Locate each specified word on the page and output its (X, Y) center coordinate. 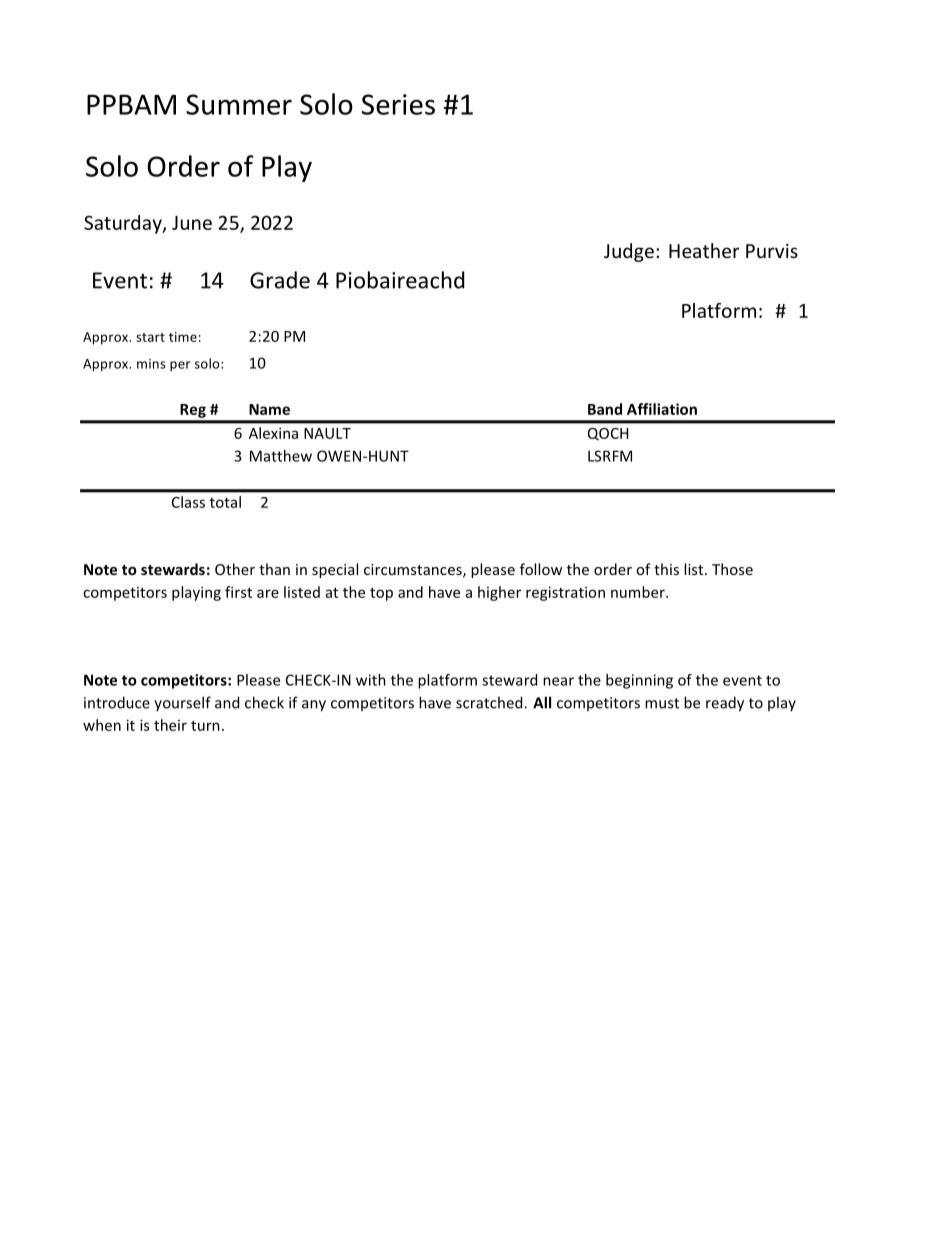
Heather (704, 250)
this (666, 569)
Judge (629, 252)
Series (398, 104)
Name (269, 409)
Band (605, 409)
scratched (490, 702)
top (381, 594)
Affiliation (662, 409)
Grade (280, 280)
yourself (182, 703)
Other (235, 569)
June (192, 223)
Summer (239, 104)
